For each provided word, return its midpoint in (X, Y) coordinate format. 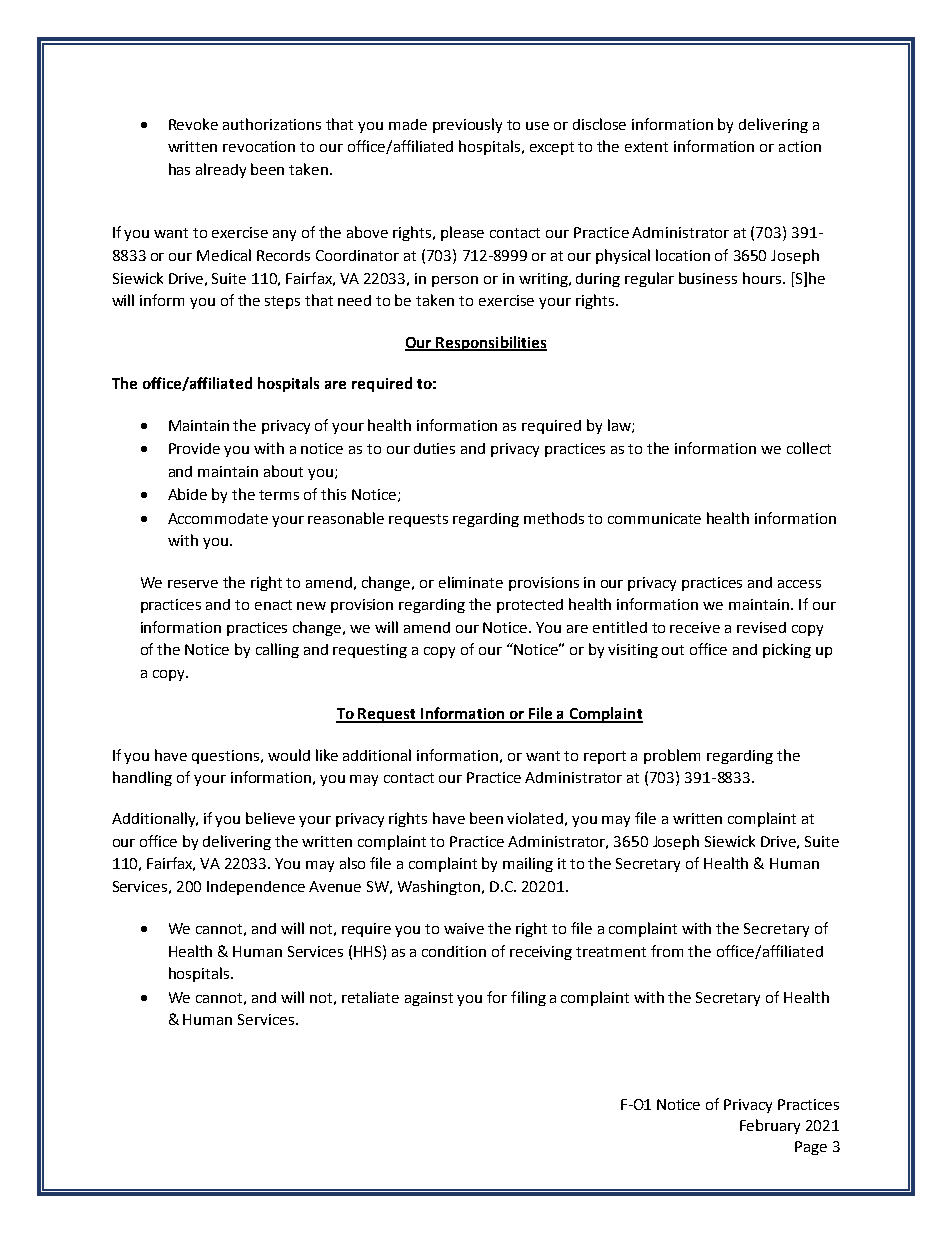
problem (672, 756)
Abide (187, 494)
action (800, 146)
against (429, 999)
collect (809, 448)
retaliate (370, 997)
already (221, 170)
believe (270, 818)
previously (467, 125)
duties (434, 448)
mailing (528, 864)
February (770, 1126)
